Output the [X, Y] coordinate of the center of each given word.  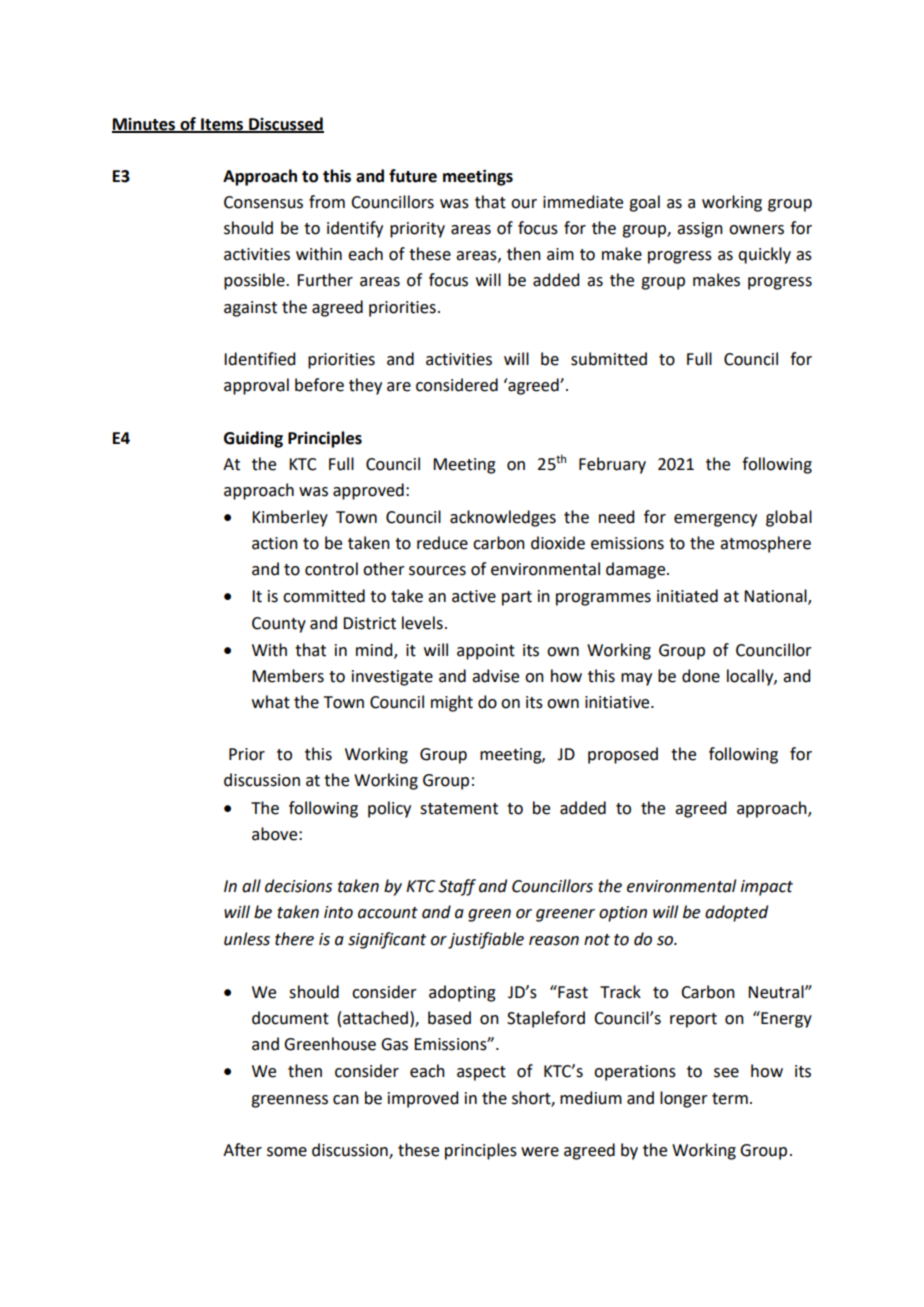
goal [644, 203]
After [242, 1150]
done [701, 676]
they [365, 386]
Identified [259, 359]
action [275, 543]
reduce [442, 543]
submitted [609, 359]
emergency [715, 520]
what [271, 702]
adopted [736, 913]
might [452, 703]
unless [247, 939]
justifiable [486, 940]
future [413, 176]
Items [222, 125]
